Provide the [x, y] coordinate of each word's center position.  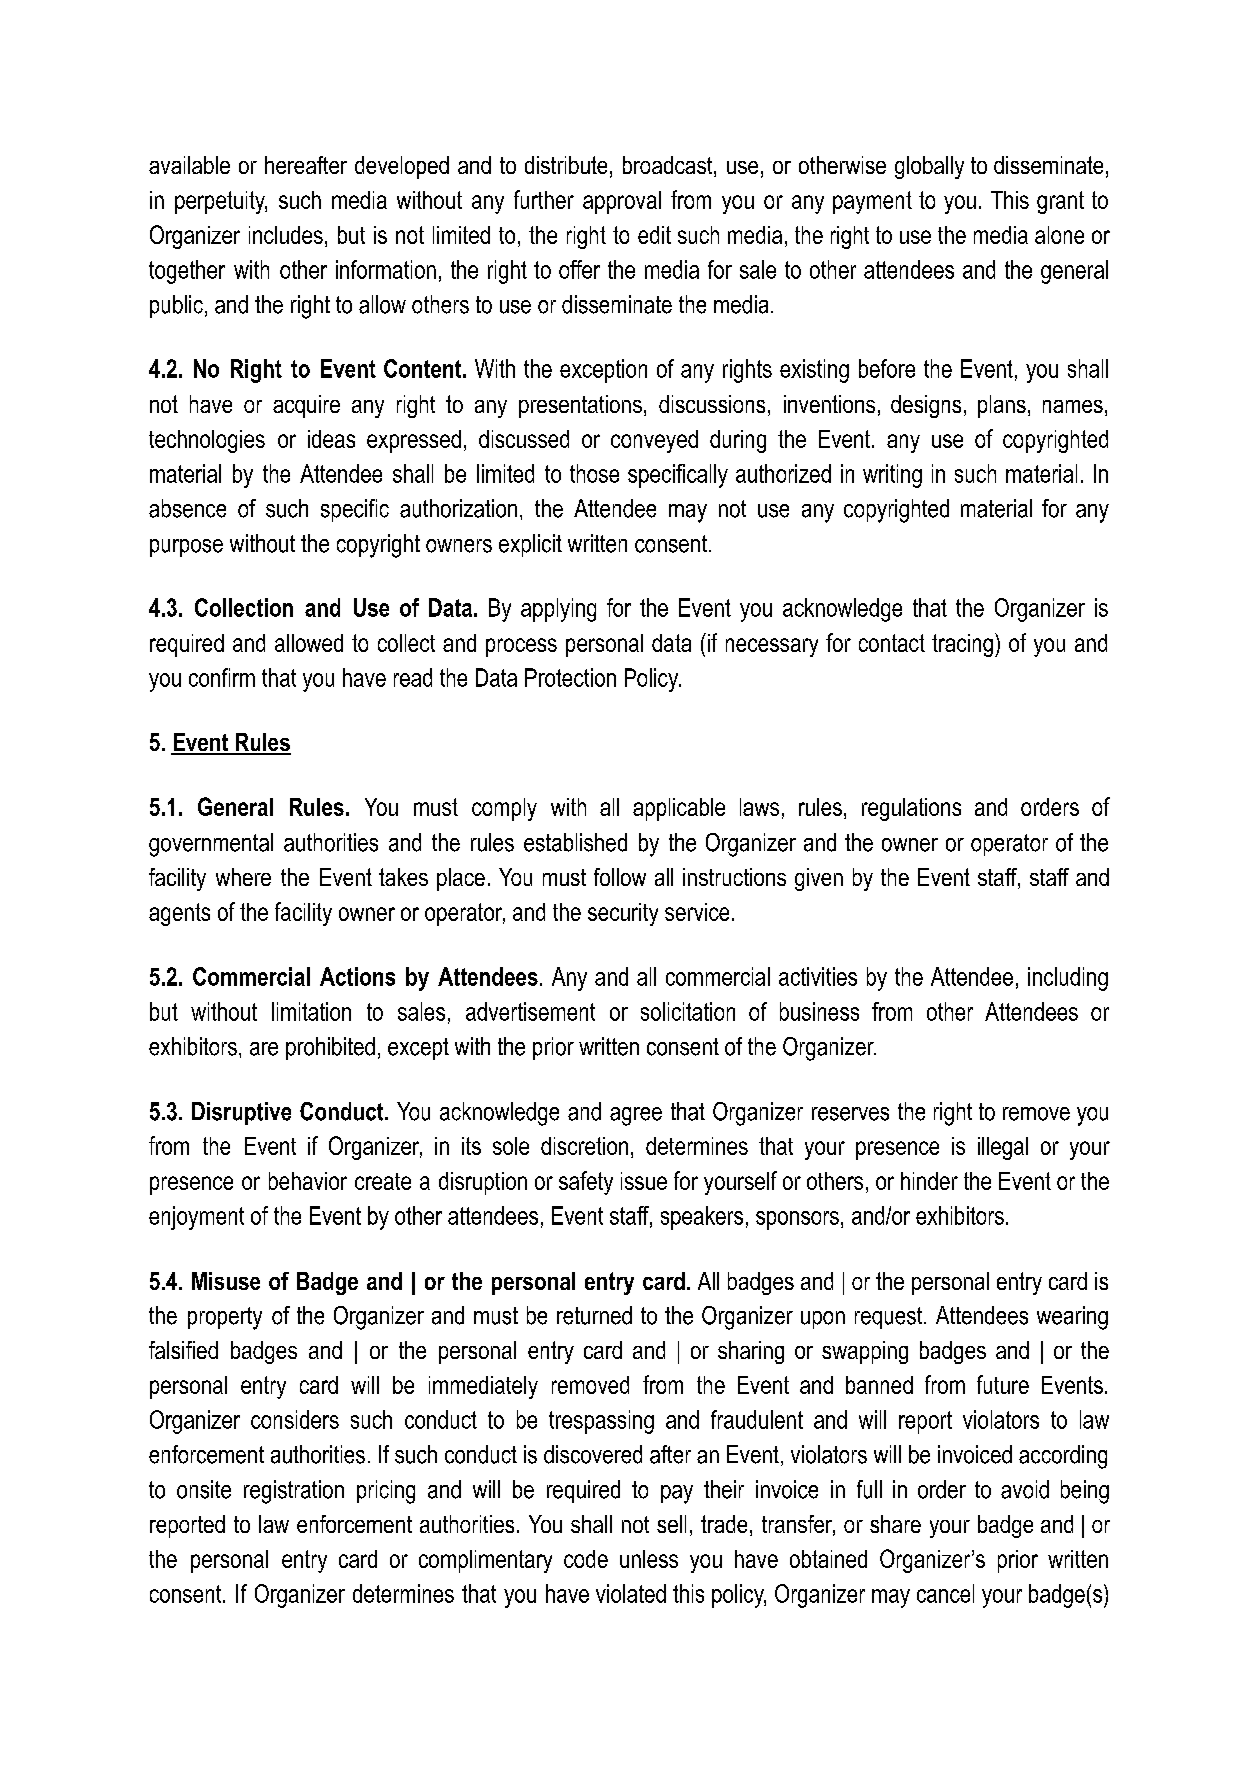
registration [294, 1492]
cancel [945, 1593]
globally [929, 167]
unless [649, 1559]
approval [622, 202]
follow [620, 877]
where [243, 877]
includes [286, 235]
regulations [911, 809]
